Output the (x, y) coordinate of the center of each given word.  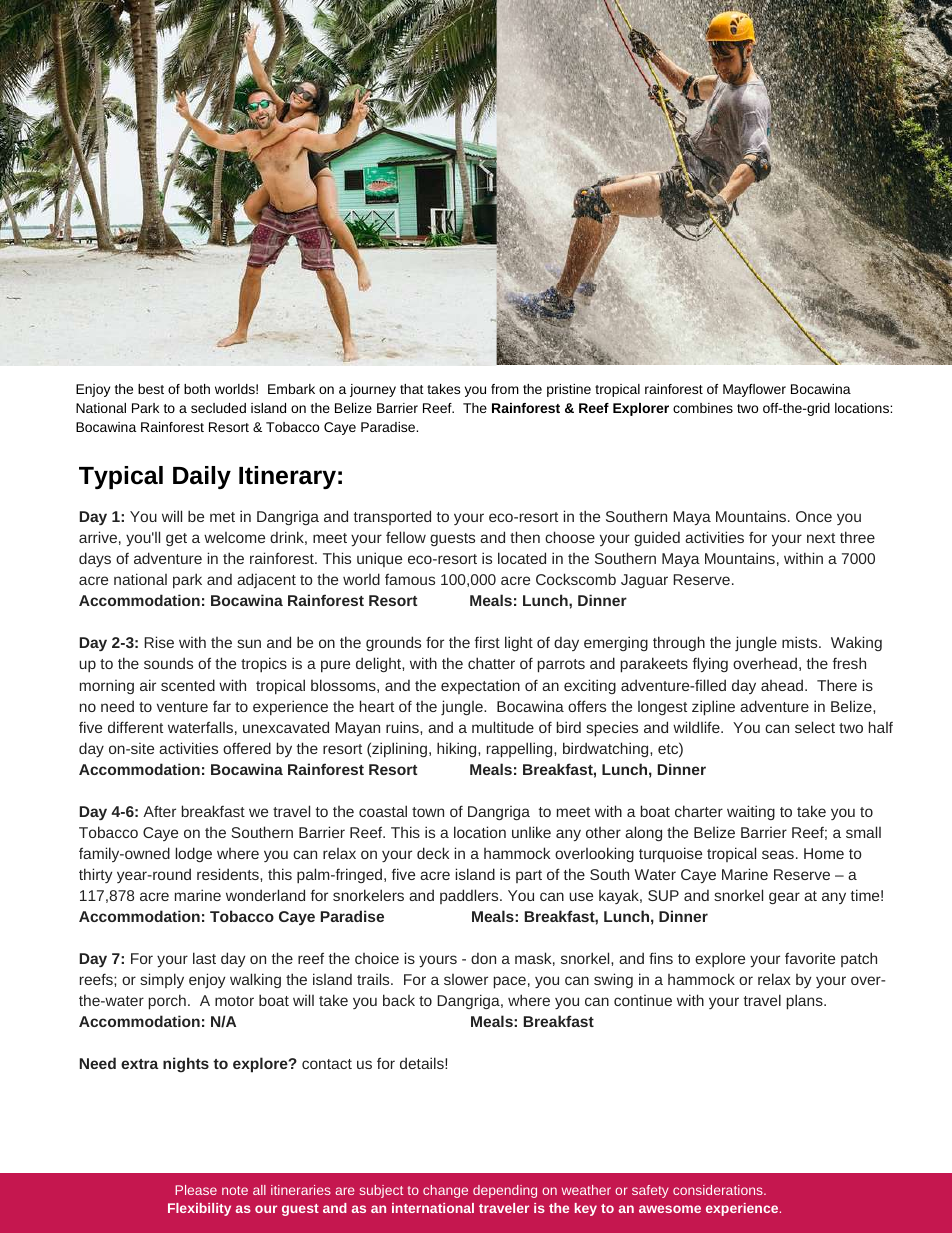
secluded (218, 408)
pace (510, 982)
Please (196, 1190)
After (159, 811)
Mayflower (754, 390)
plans (806, 1002)
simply (162, 980)
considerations (719, 1190)
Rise (159, 642)
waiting (751, 812)
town (428, 812)
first (487, 642)
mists (801, 642)
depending (505, 1191)
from (505, 389)
